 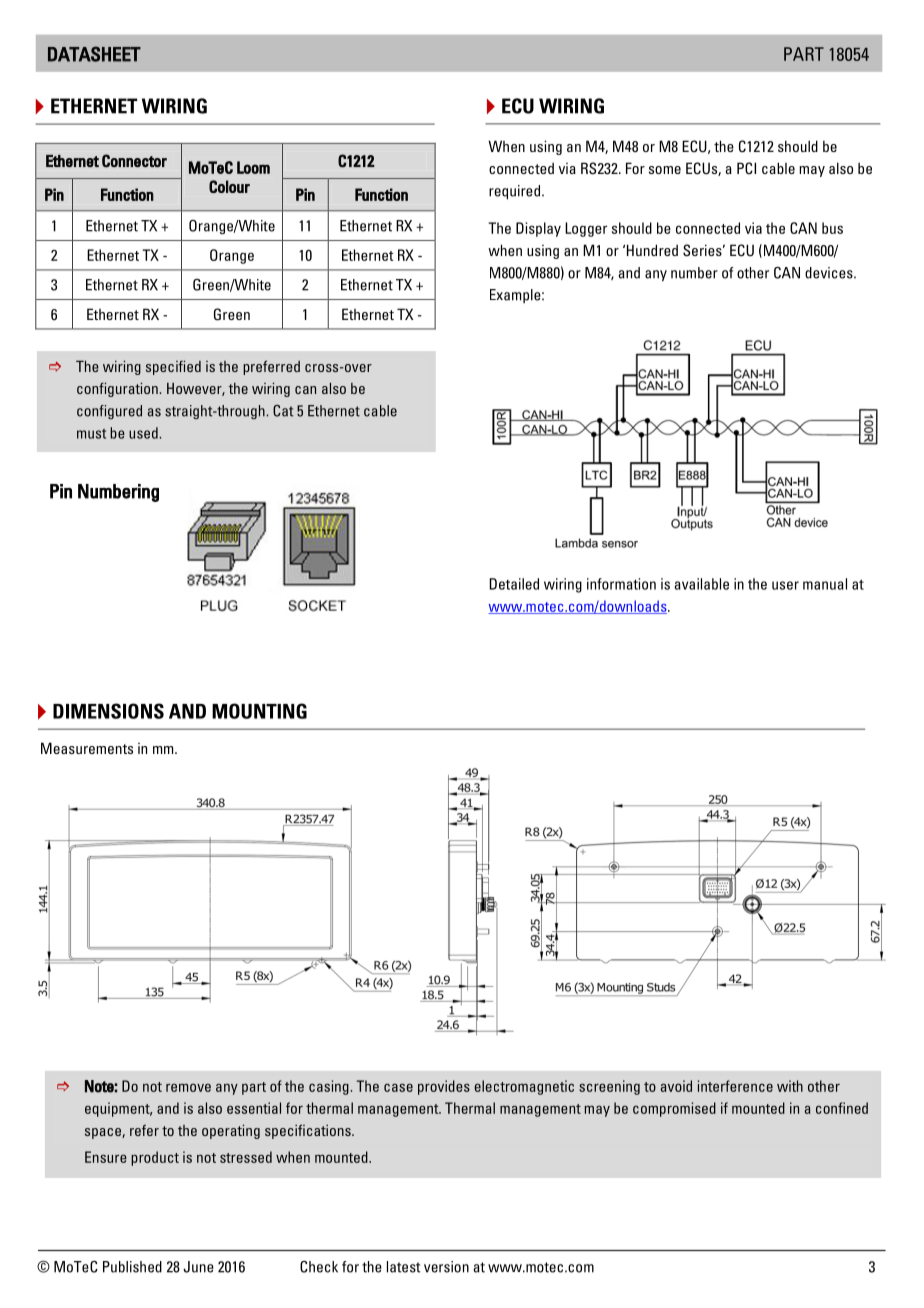 I want to click on required, so click(x=514, y=192).
